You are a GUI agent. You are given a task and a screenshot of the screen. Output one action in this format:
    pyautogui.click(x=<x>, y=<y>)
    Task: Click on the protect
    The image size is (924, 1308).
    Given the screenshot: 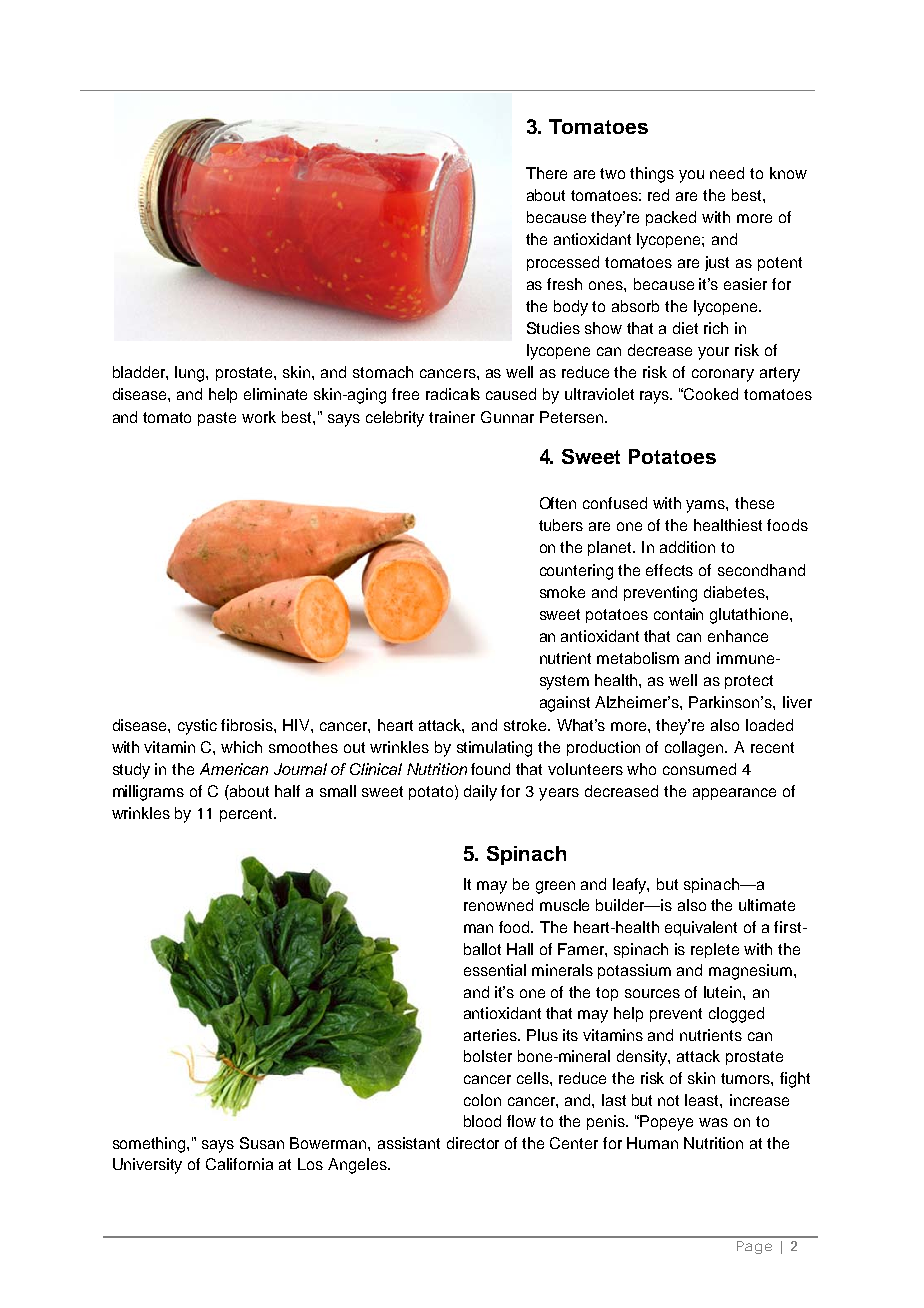 What is the action you would take?
    pyautogui.click(x=749, y=682)
